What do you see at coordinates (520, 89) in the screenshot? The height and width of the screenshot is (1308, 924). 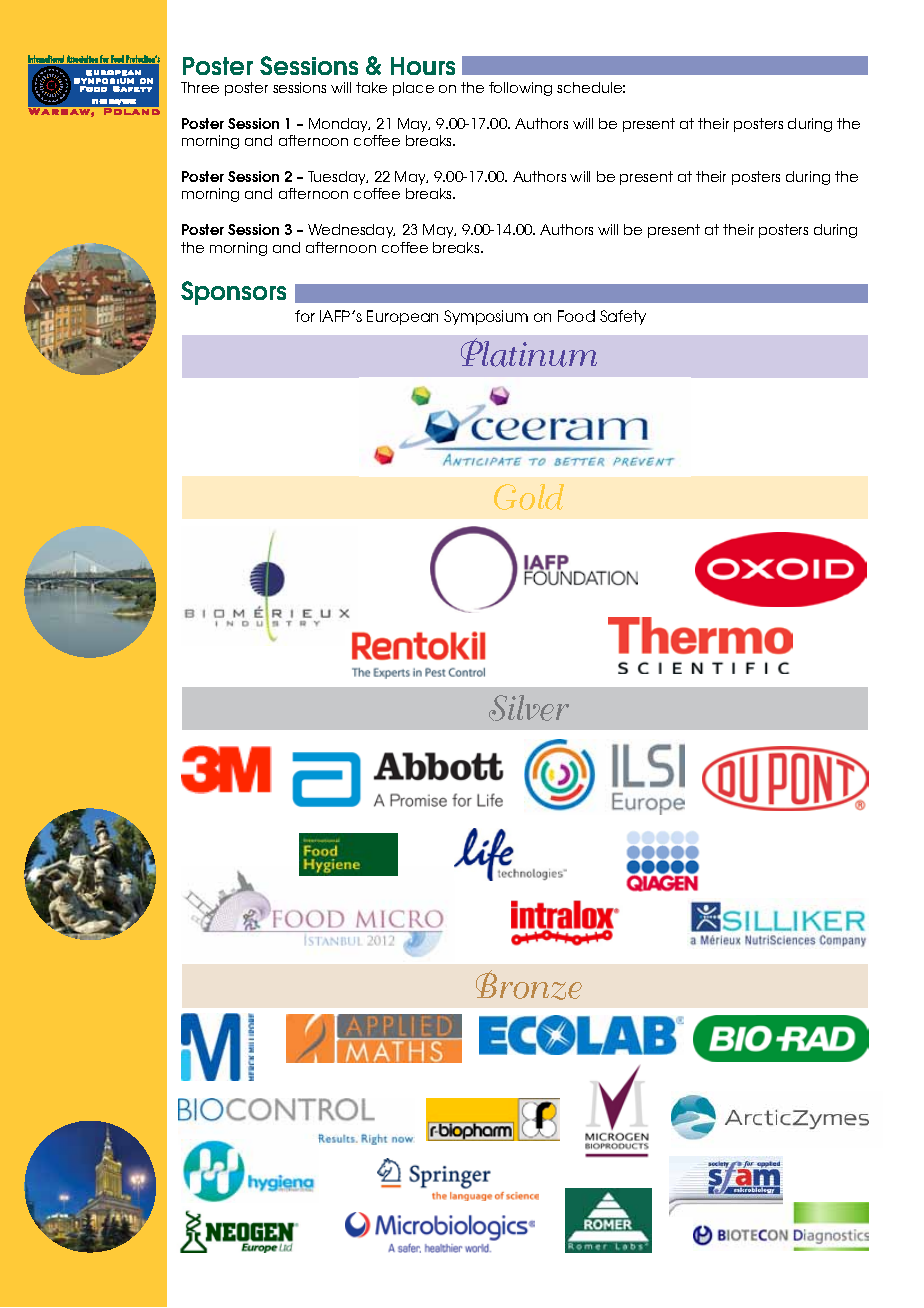 I see `following` at bounding box center [520, 89].
